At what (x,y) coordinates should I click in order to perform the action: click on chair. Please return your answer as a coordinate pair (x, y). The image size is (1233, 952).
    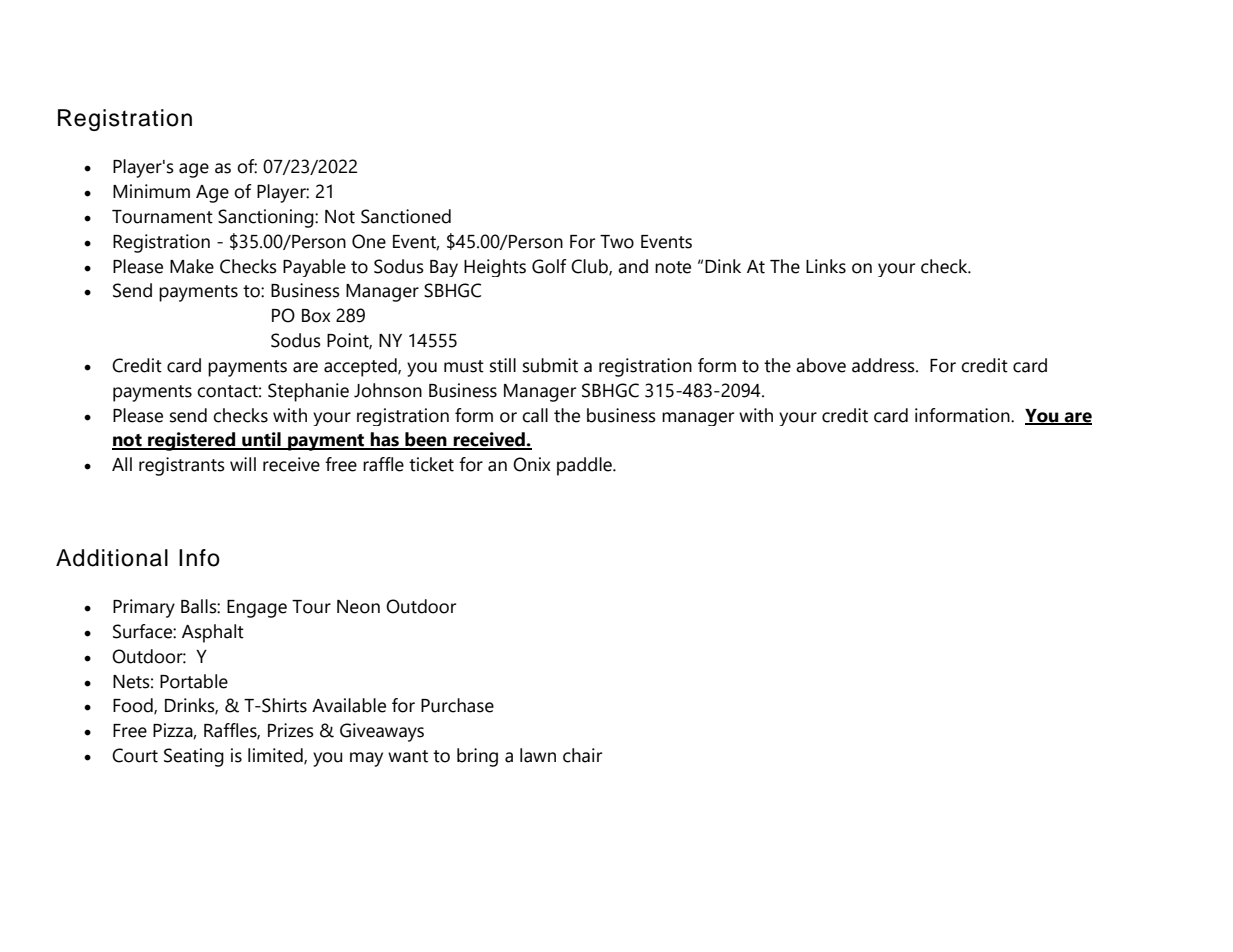
    Looking at the image, I should click on (582, 755).
